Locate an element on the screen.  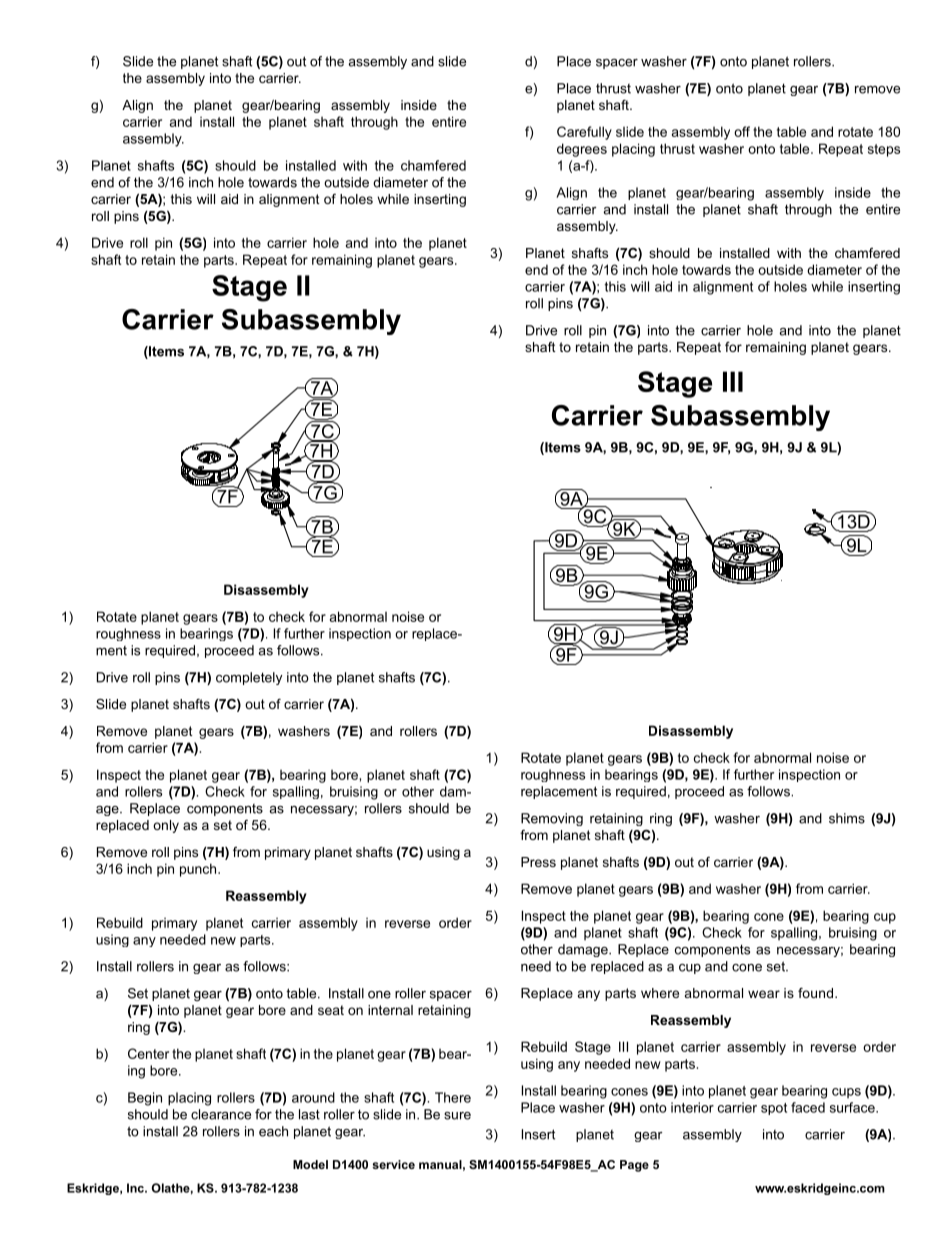
found is located at coordinates (817, 993).
